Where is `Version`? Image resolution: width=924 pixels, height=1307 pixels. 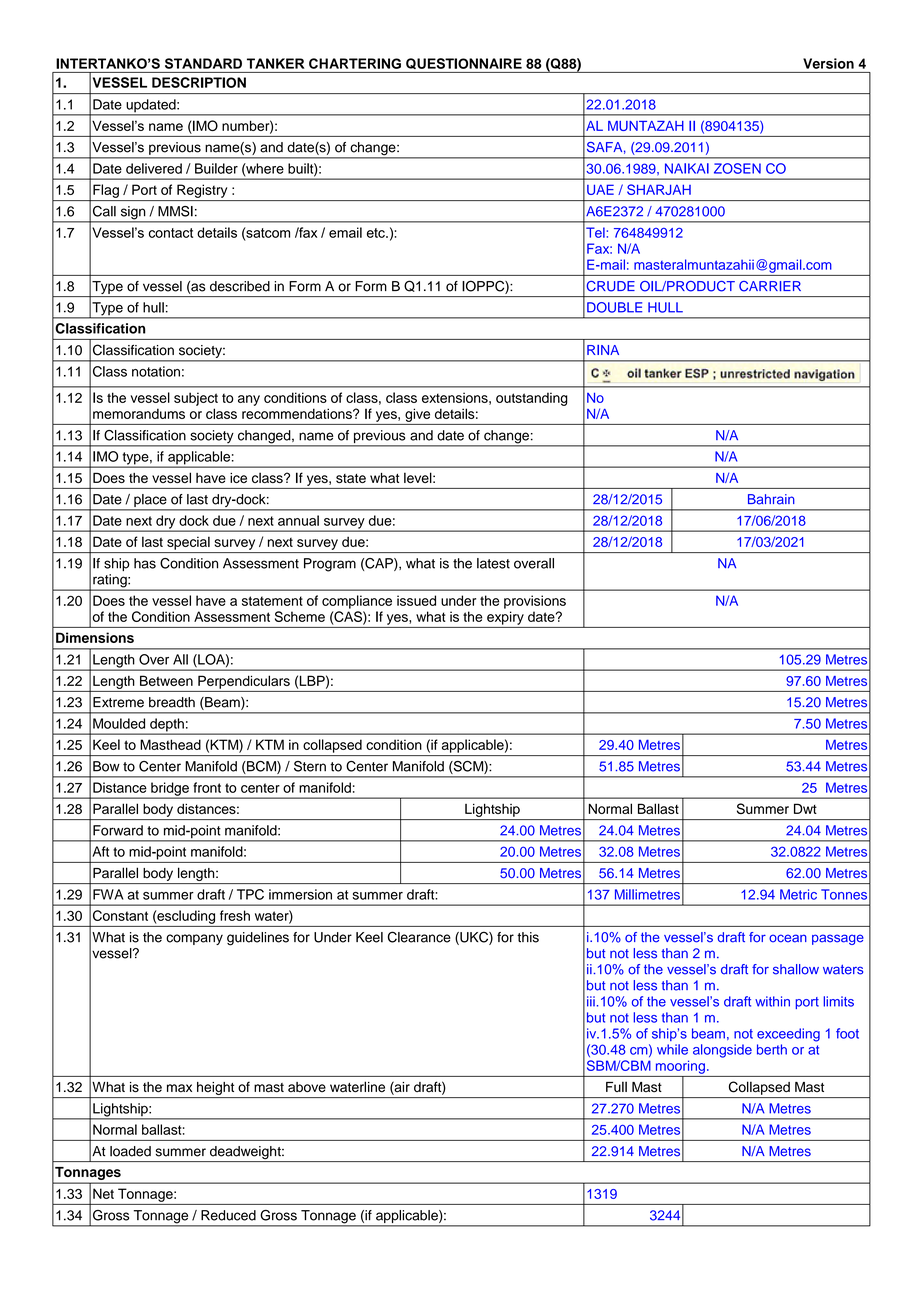
Version is located at coordinates (828, 63).
